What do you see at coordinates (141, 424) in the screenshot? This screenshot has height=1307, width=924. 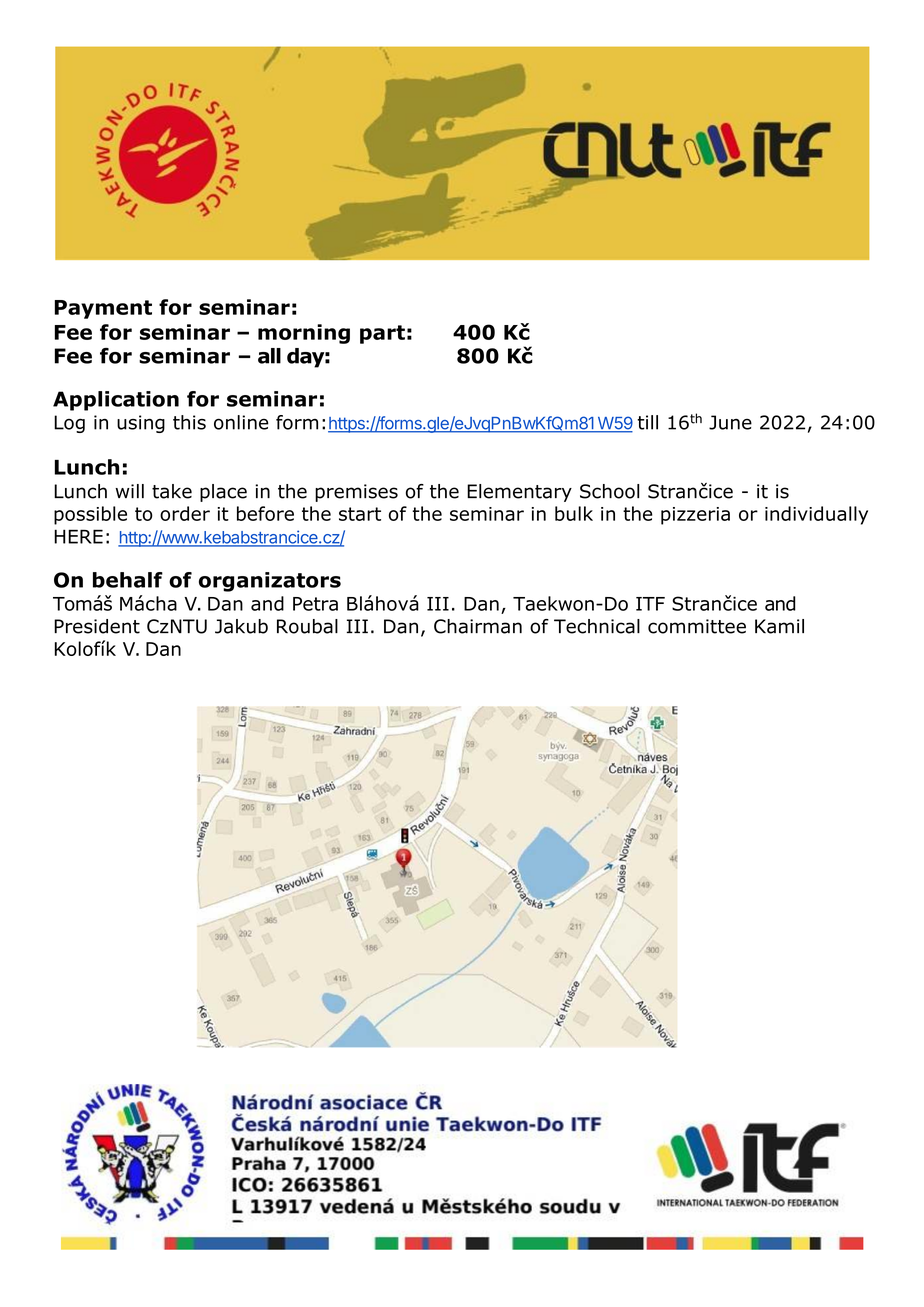 I see `using` at bounding box center [141, 424].
